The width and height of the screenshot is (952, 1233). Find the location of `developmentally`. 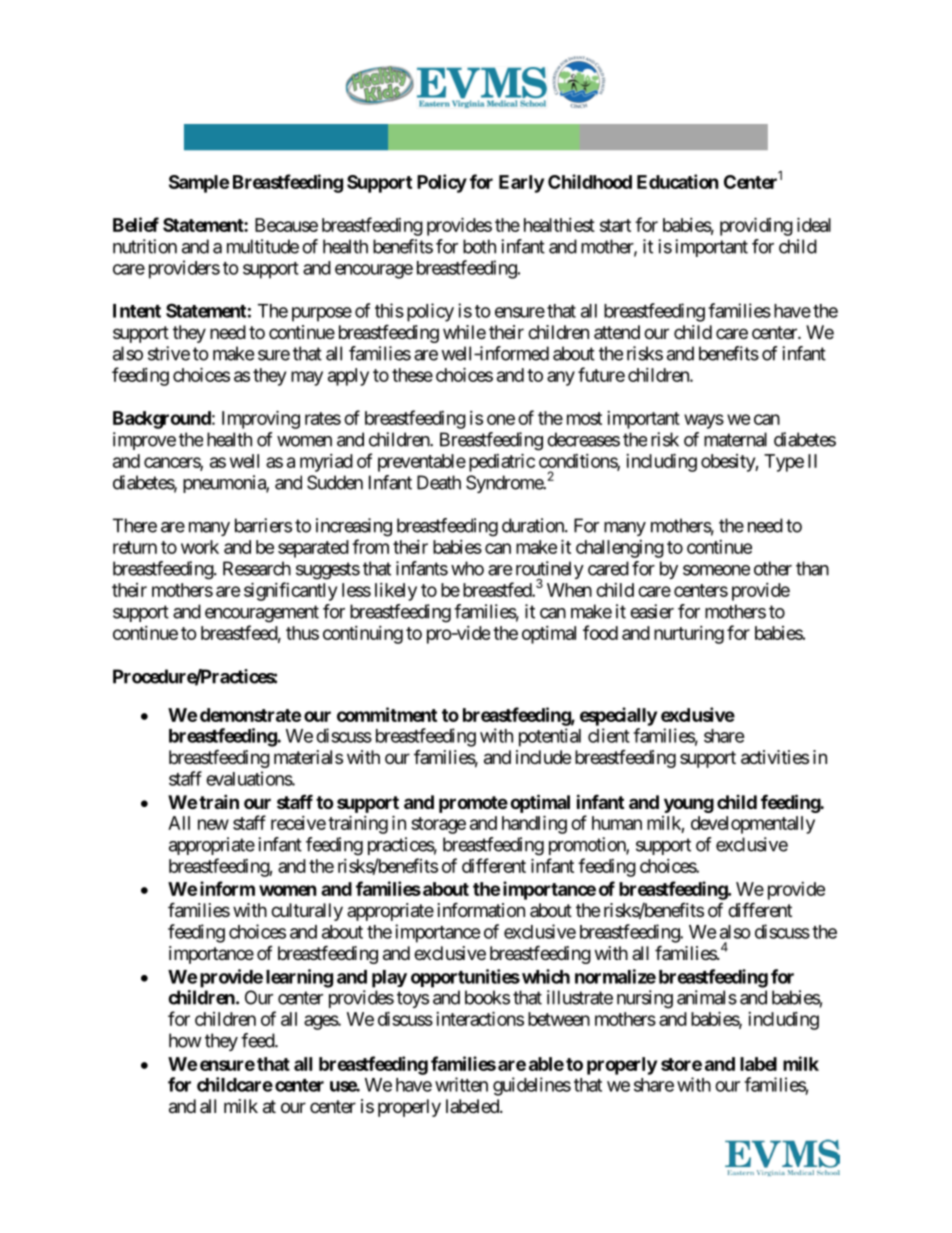

developmentally is located at coordinates (753, 825).
